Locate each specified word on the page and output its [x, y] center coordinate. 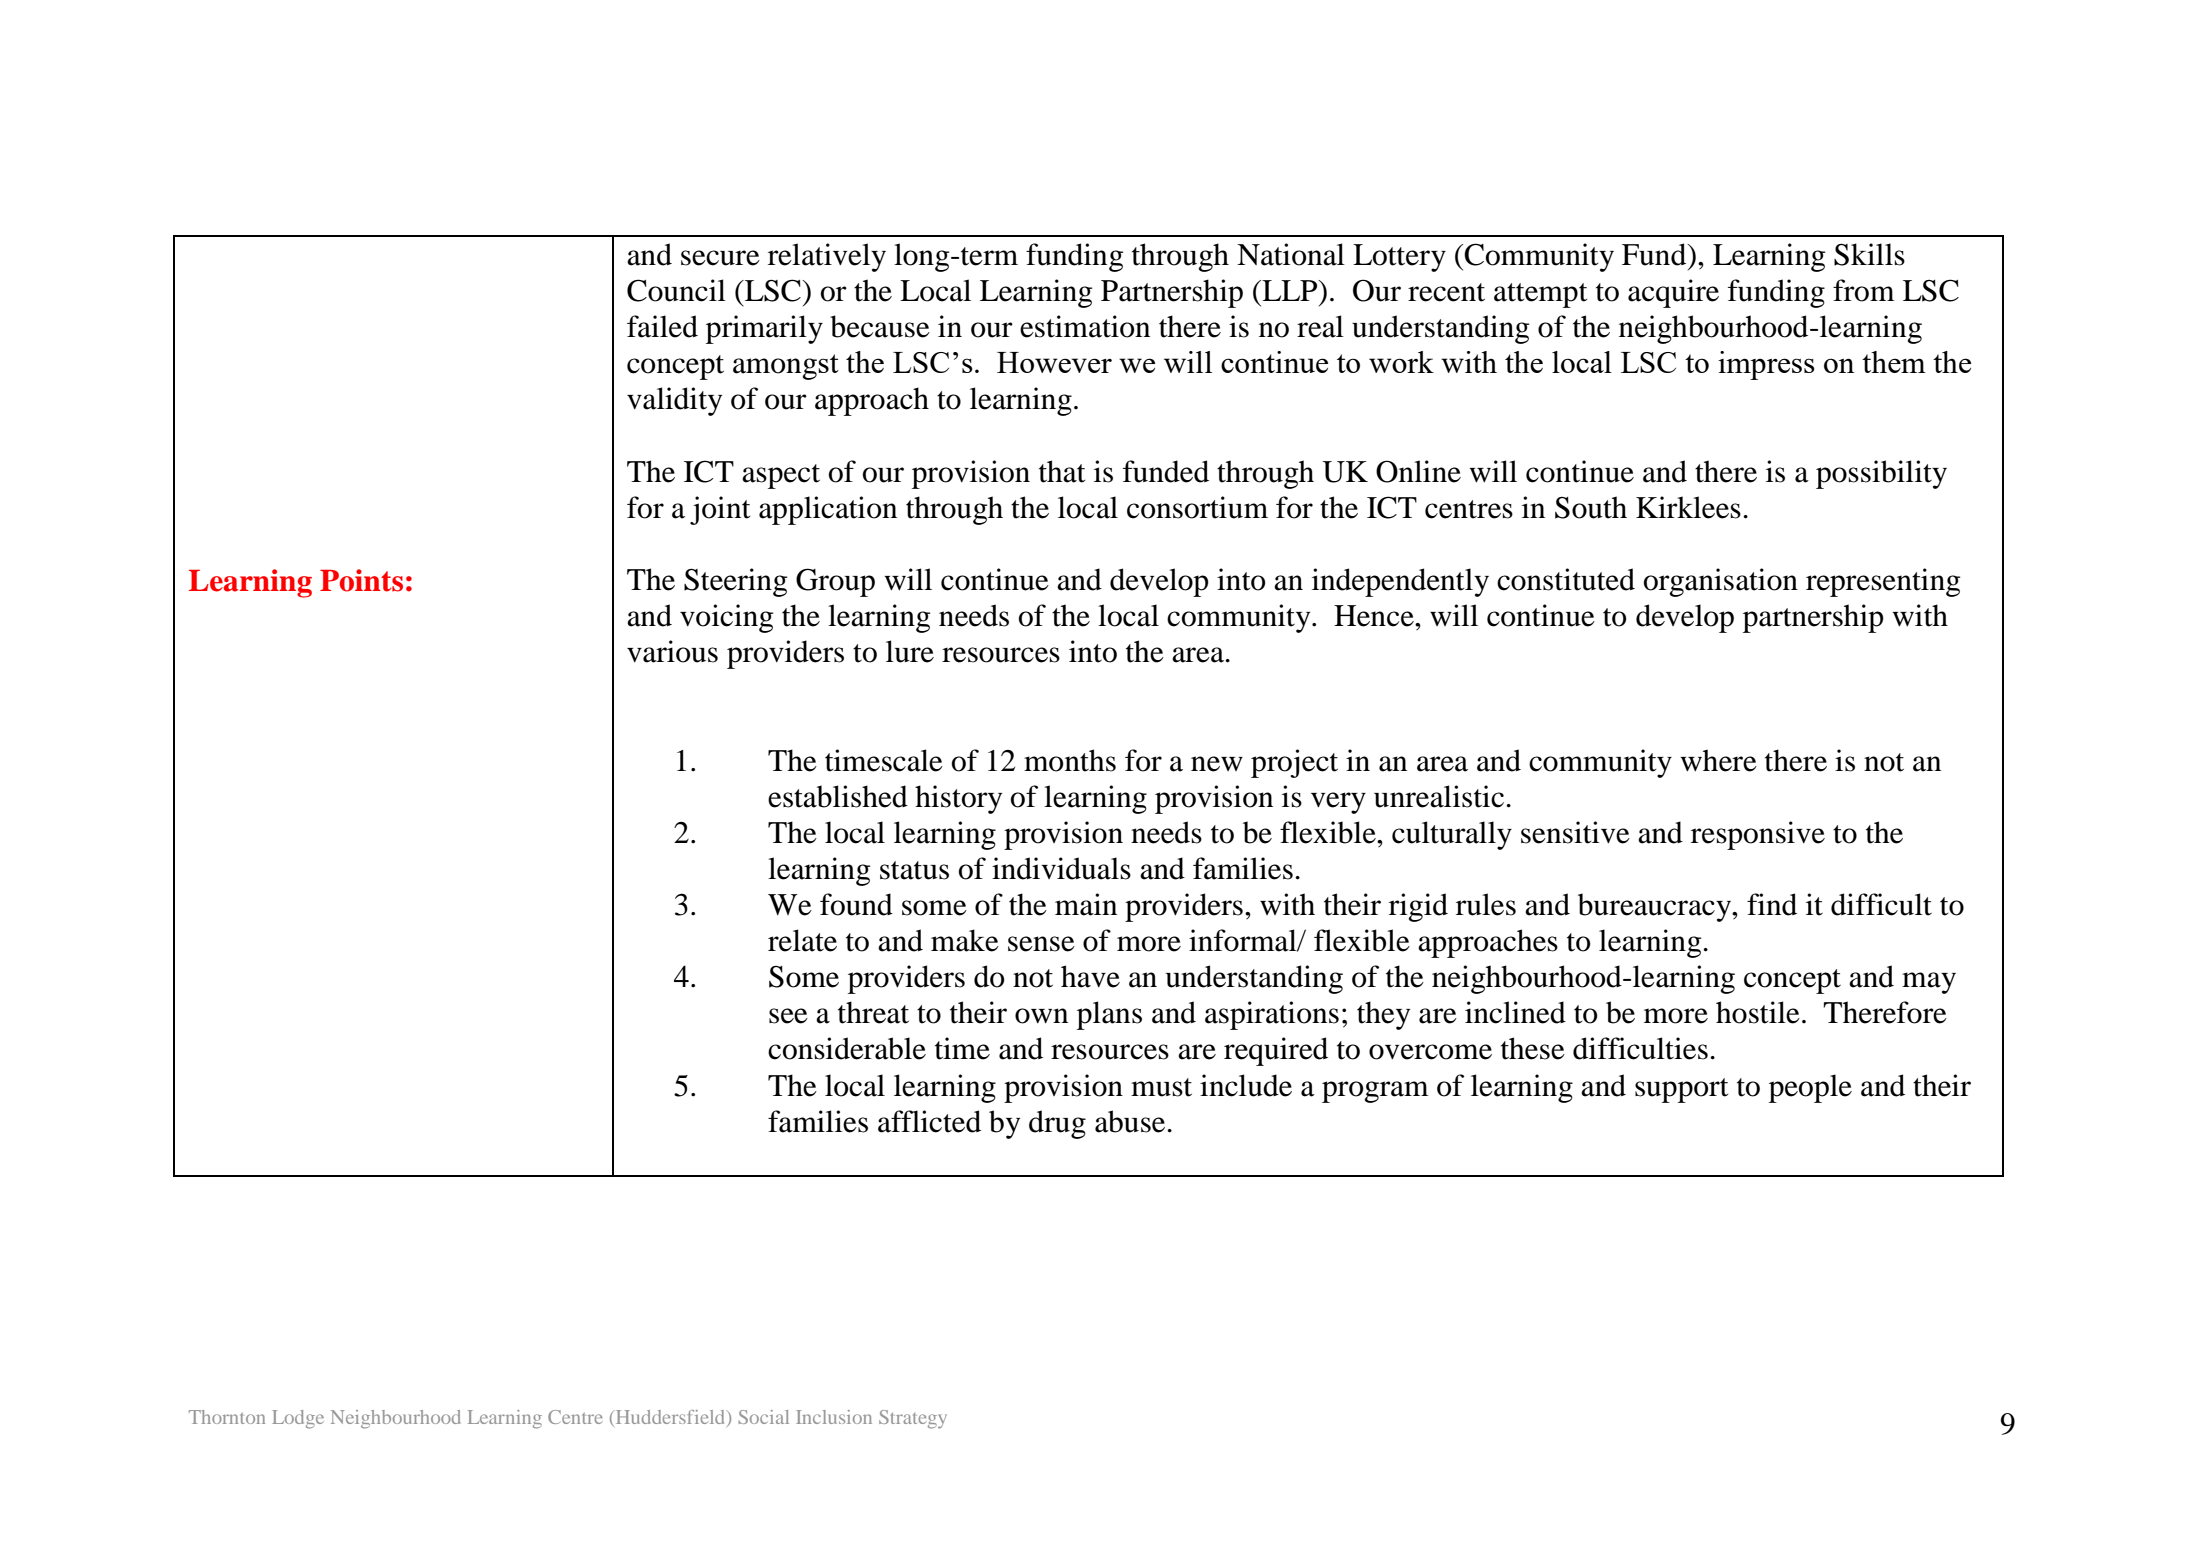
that [1062, 471]
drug [1057, 1124]
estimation [1085, 326]
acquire [1673, 293]
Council [676, 290]
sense [1041, 944]
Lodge [298, 1419]
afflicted [929, 1121]
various [672, 651]
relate [802, 940]
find [1772, 904]
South [1591, 507]
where [1719, 760]
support [1681, 1090]
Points [361, 580]
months [1070, 760]
